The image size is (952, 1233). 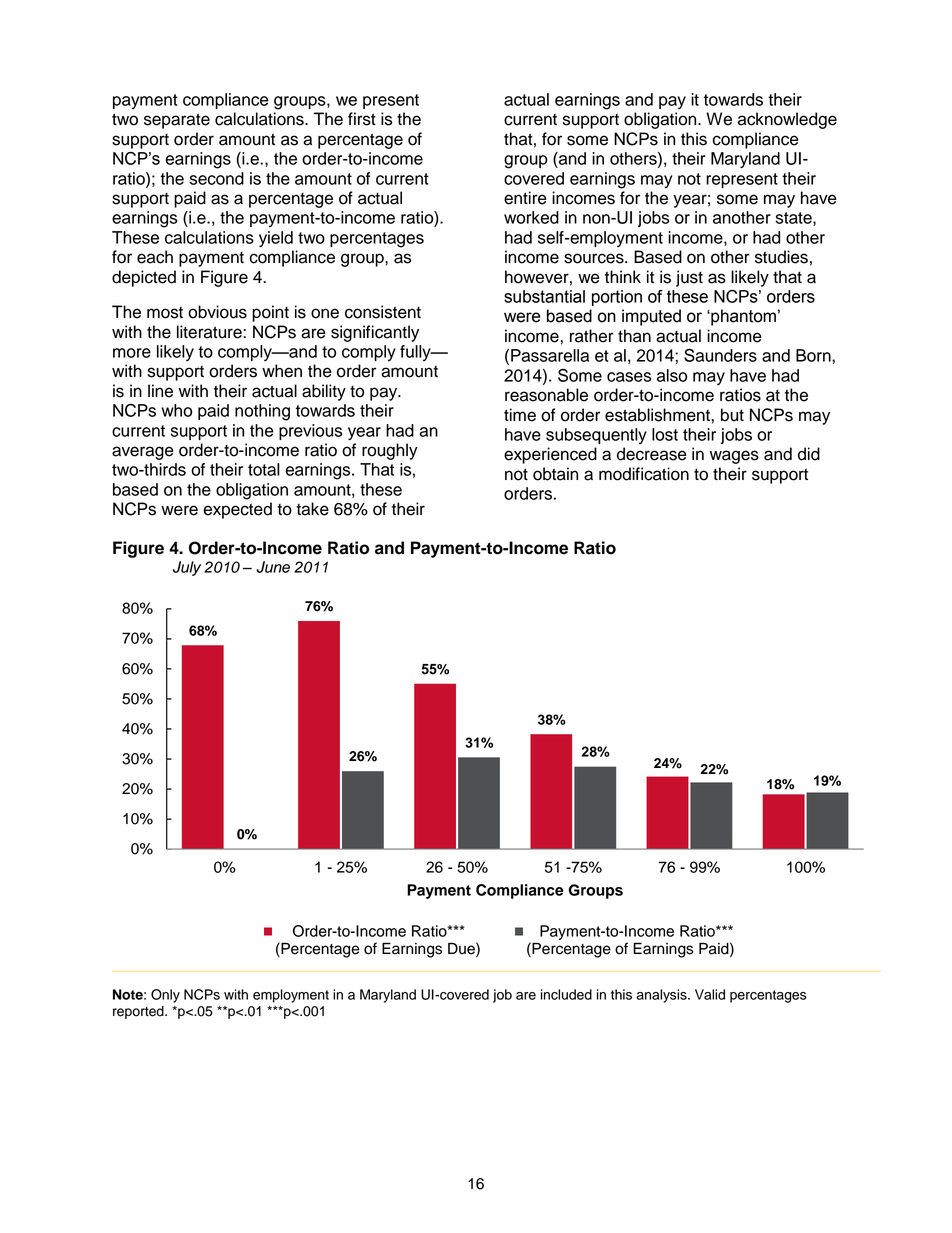 I want to click on second, so click(x=217, y=178).
